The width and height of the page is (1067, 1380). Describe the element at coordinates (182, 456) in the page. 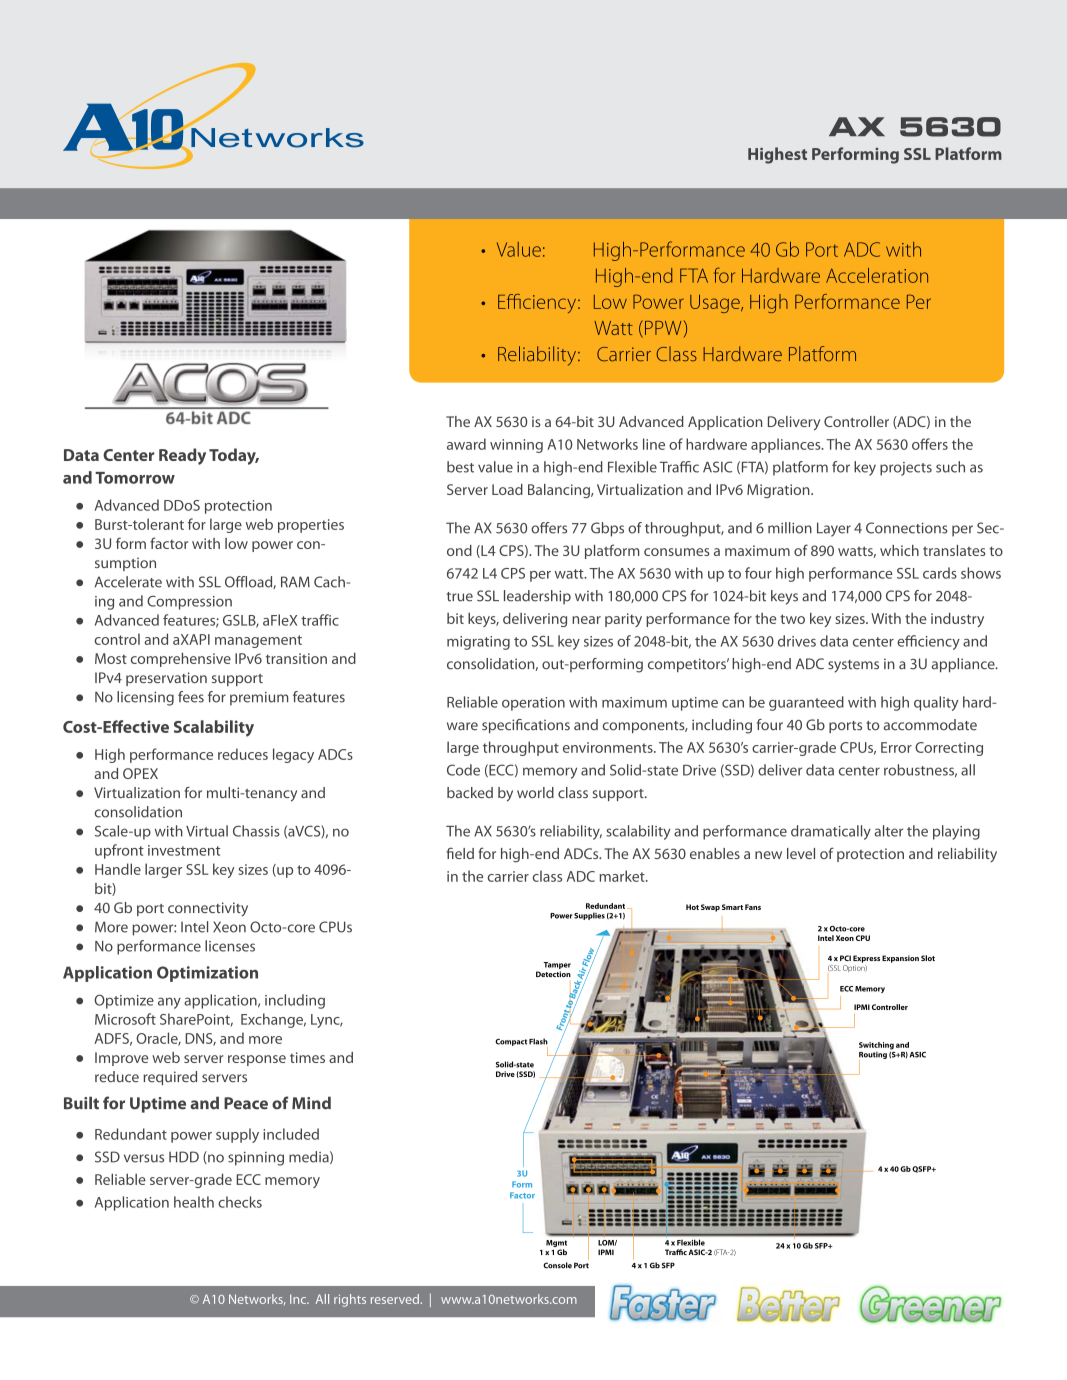

I see `Ready` at that location.
